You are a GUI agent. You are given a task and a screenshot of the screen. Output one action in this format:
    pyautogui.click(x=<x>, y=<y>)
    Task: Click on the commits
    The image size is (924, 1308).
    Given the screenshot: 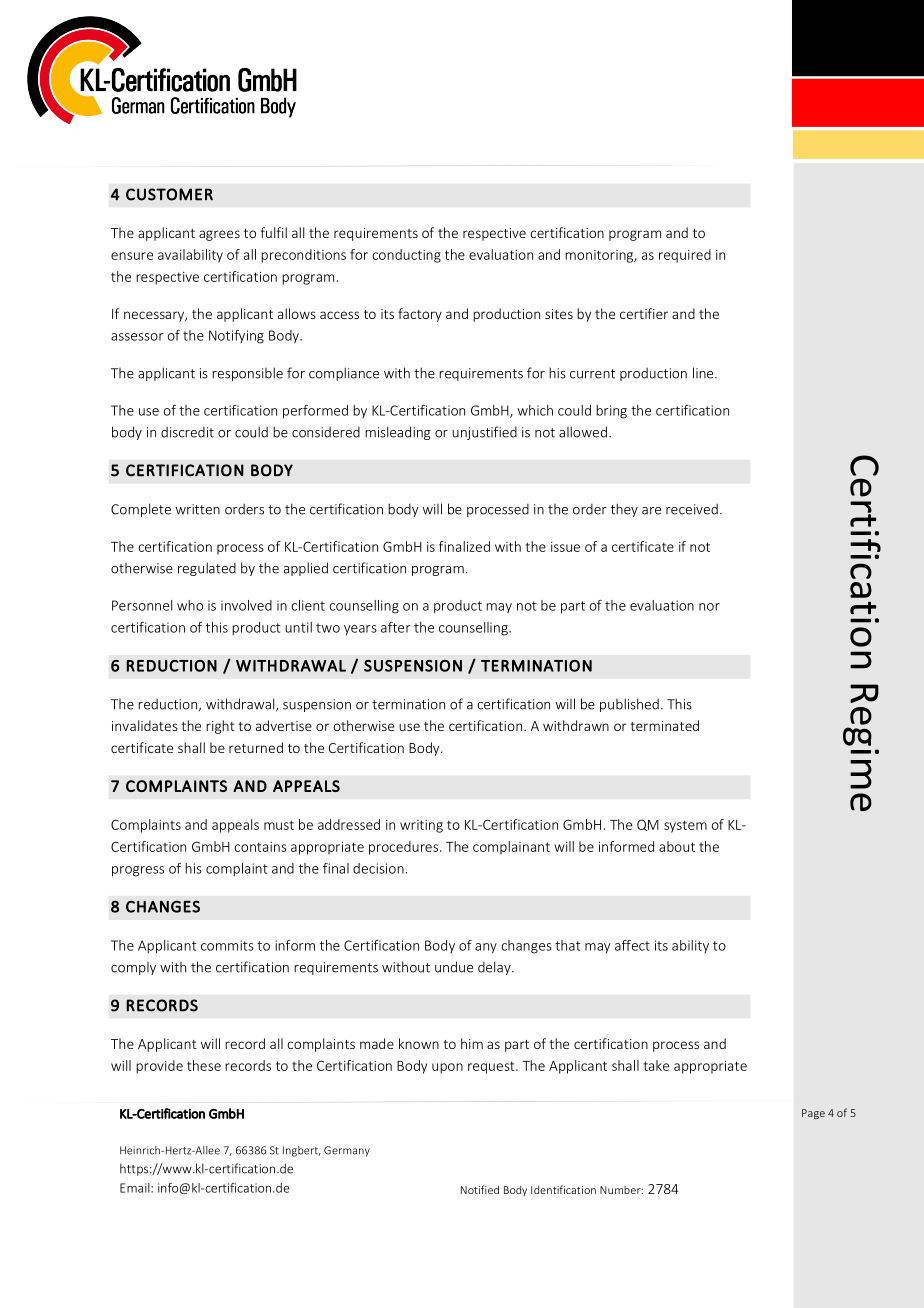 What is the action you would take?
    pyautogui.click(x=227, y=945)
